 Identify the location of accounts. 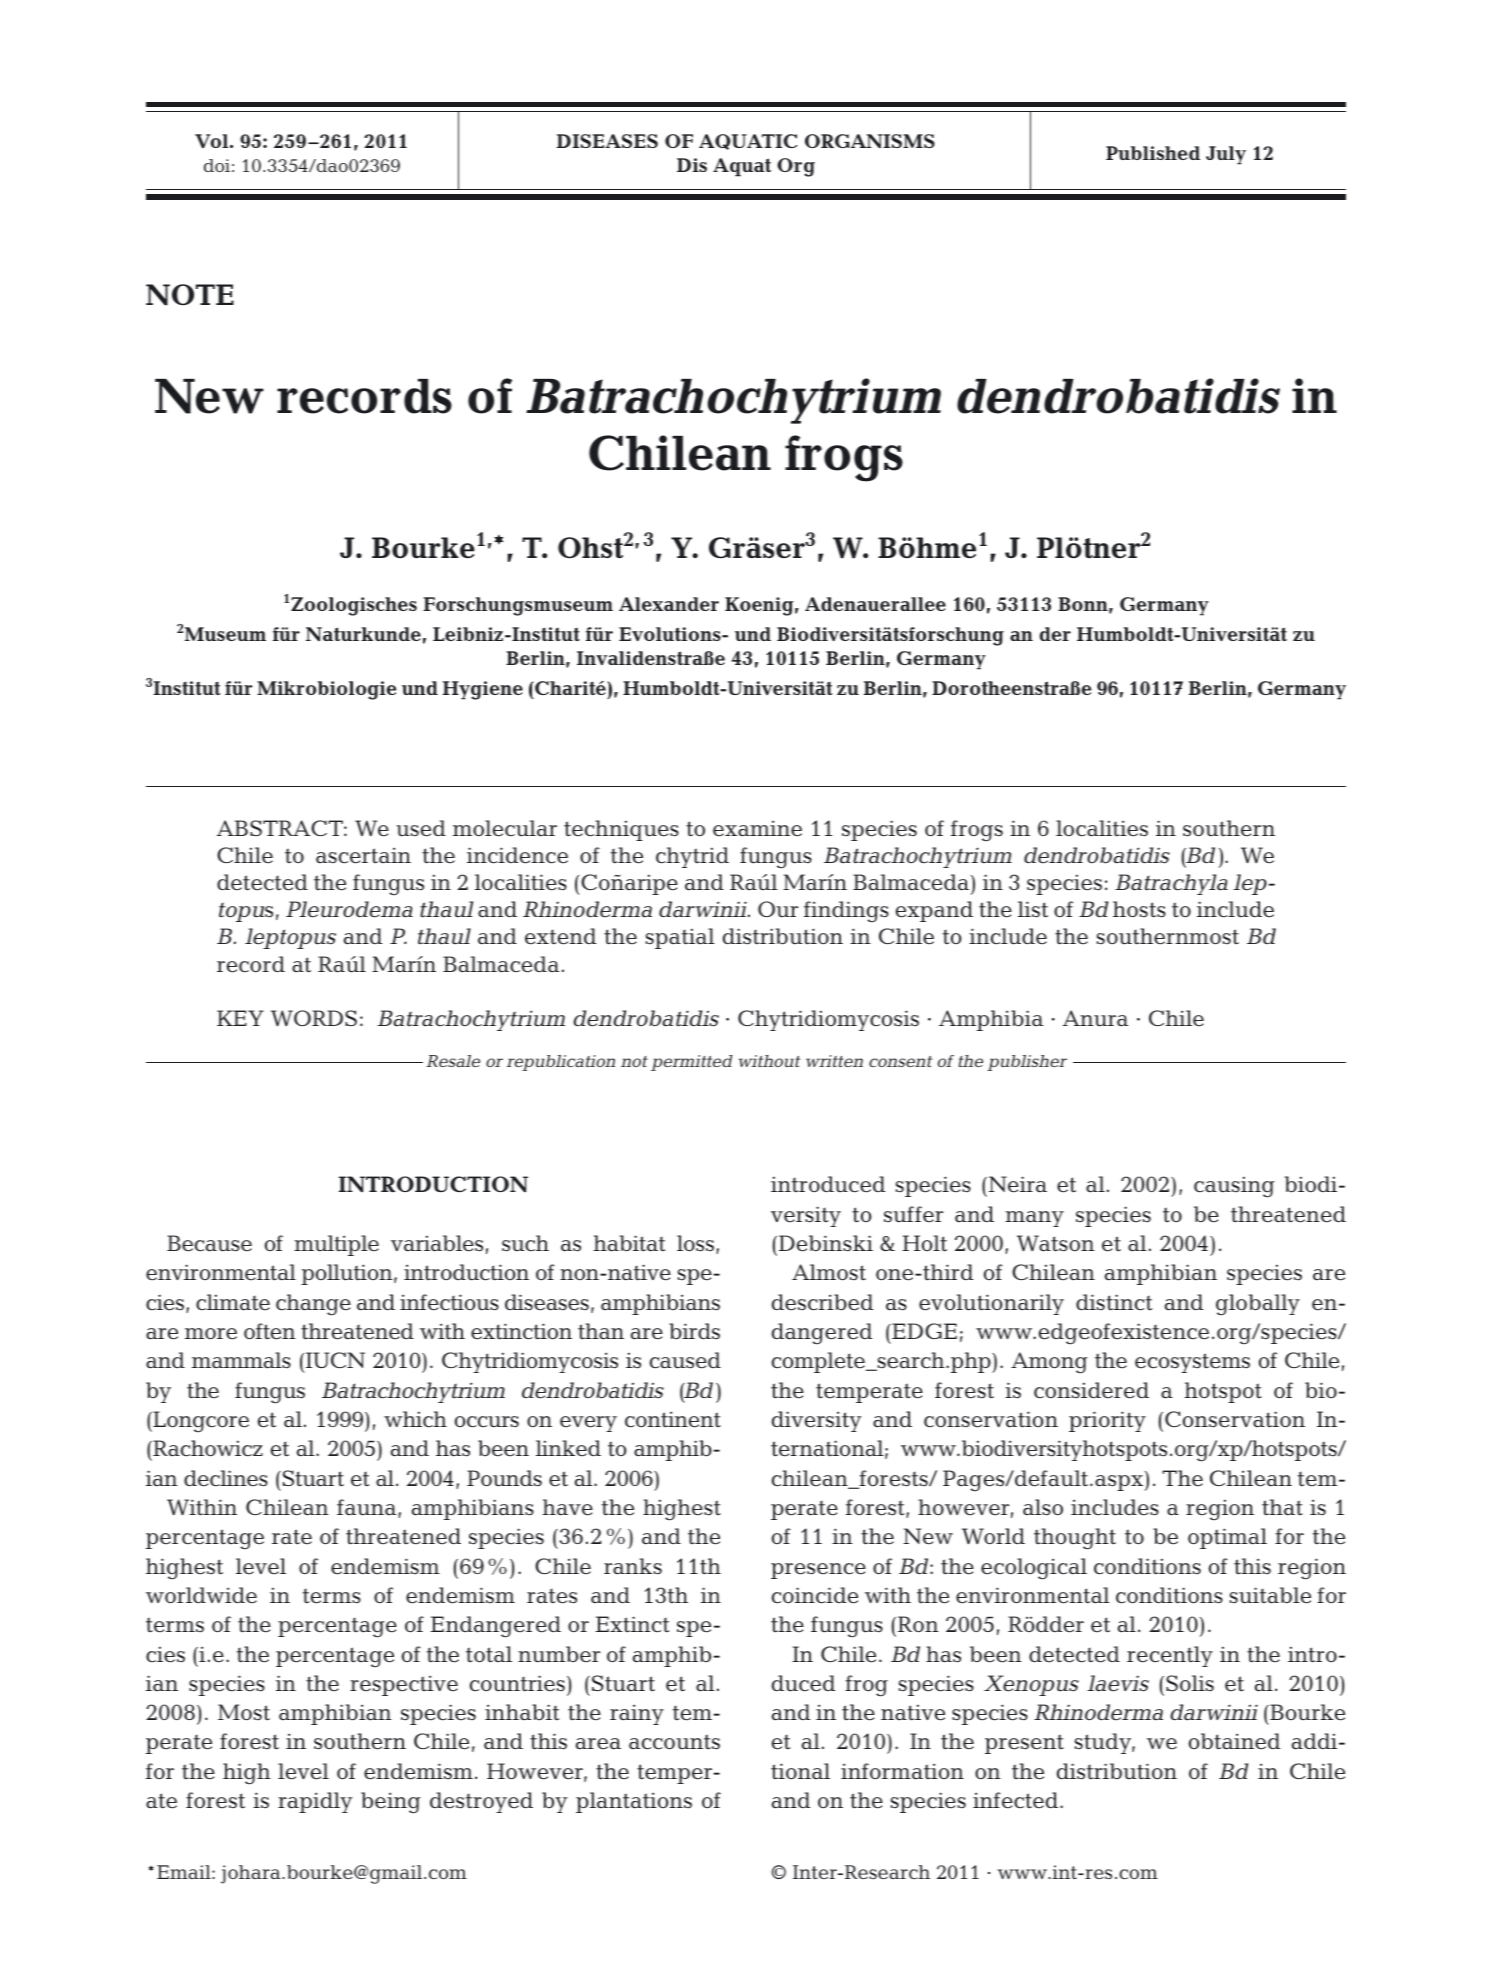
(674, 1742).
